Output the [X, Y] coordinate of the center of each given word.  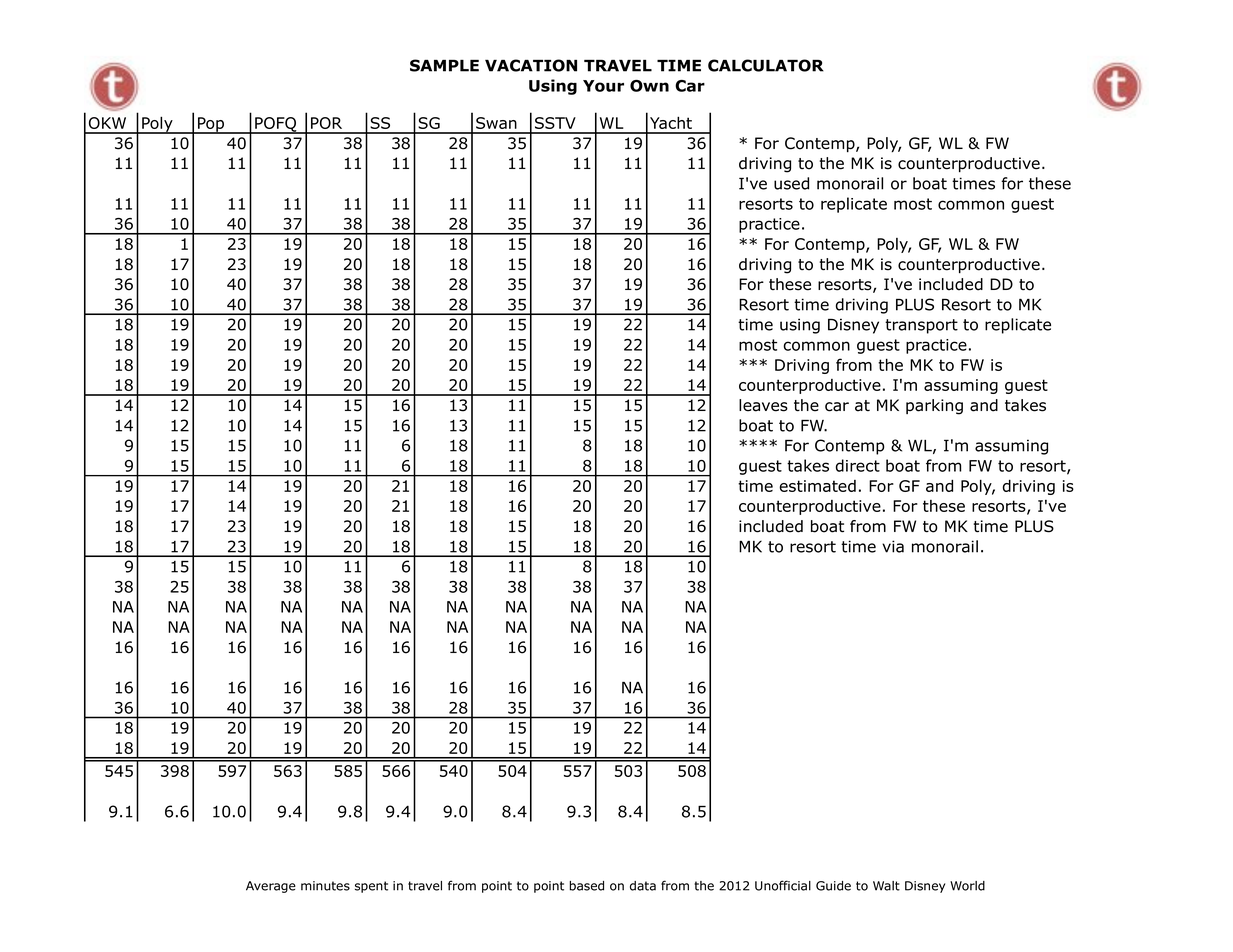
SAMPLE [444, 65]
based [586, 886]
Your [603, 86]
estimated [817, 486]
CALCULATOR [766, 65]
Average [271, 887]
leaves [763, 405]
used [791, 183]
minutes [325, 886]
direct [858, 465]
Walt [886, 886]
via [893, 546]
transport [921, 326]
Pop [211, 125]
